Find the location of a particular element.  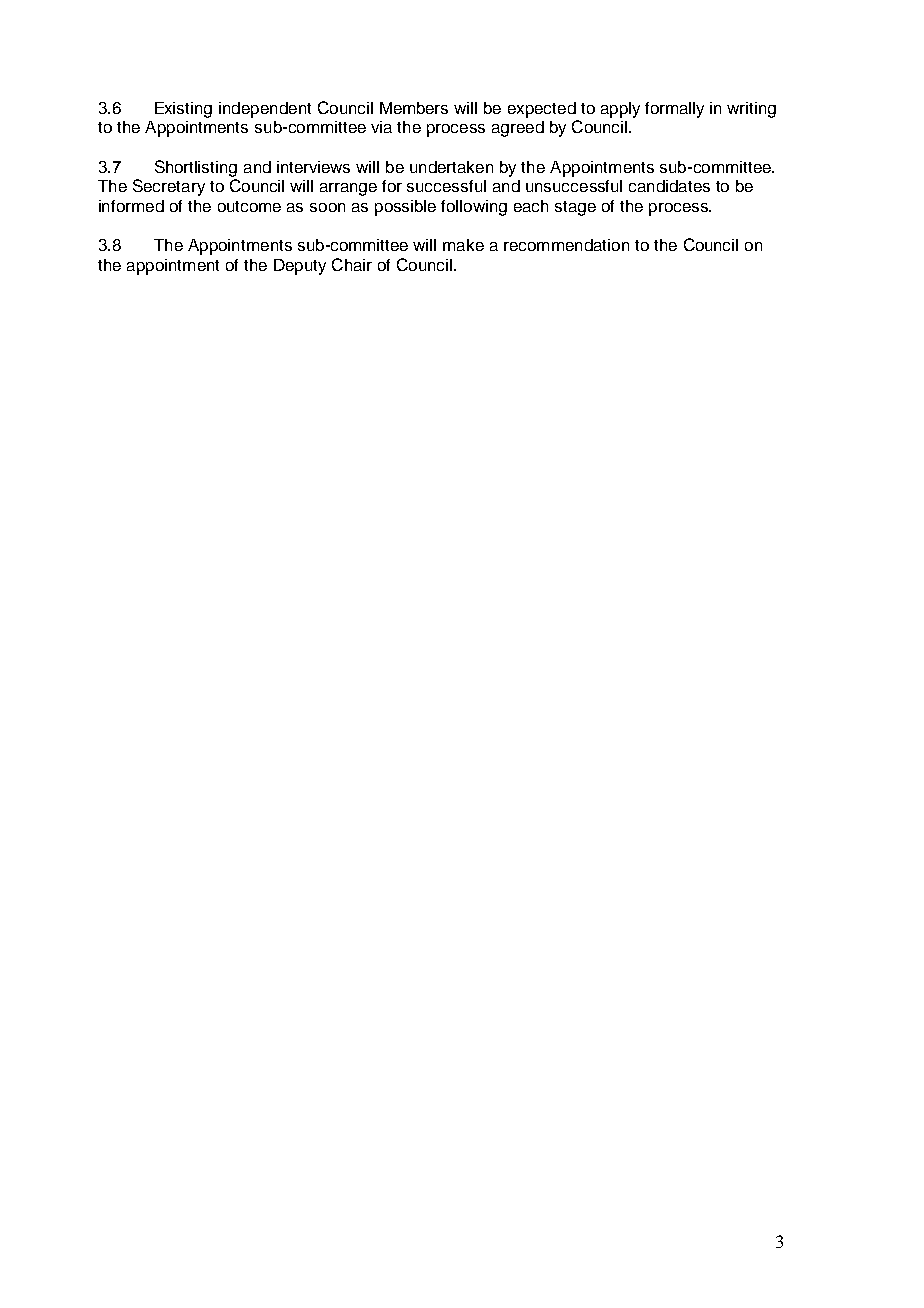

Deputy is located at coordinates (300, 267).
